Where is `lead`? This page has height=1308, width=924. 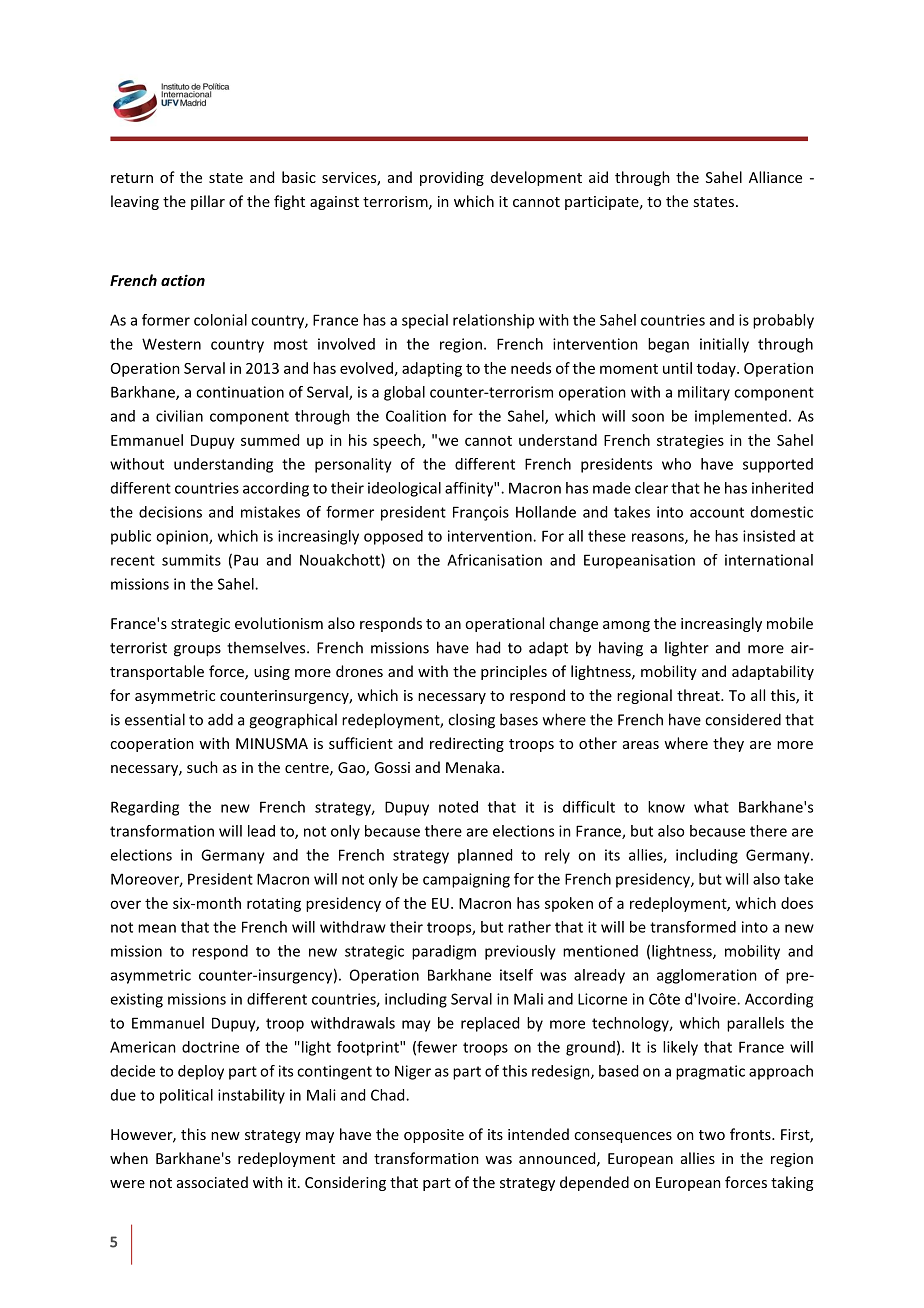
lead is located at coordinates (261, 831).
